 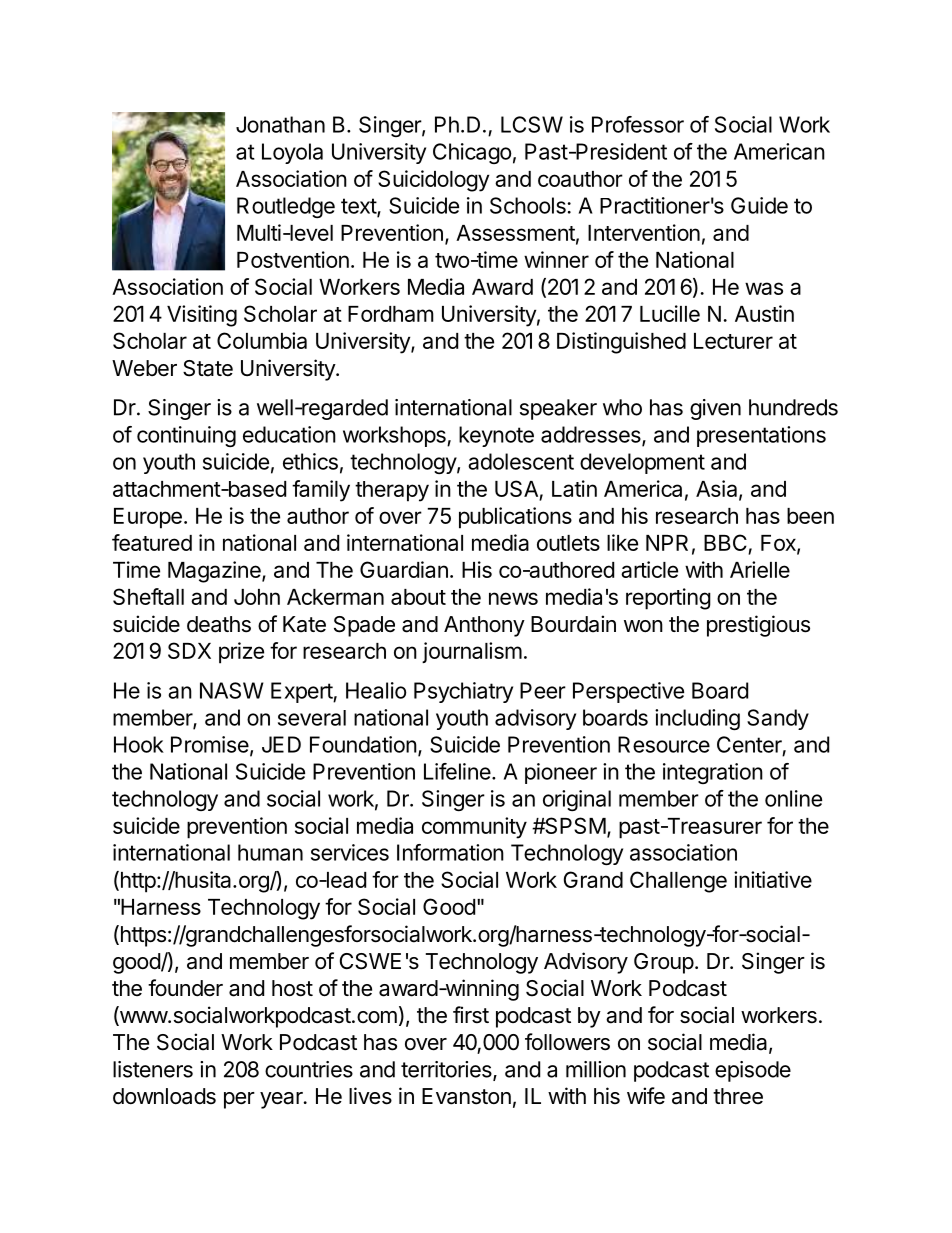 What do you see at coordinates (753, 1071) in the page?
I see `episode` at bounding box center [753, 1071].
